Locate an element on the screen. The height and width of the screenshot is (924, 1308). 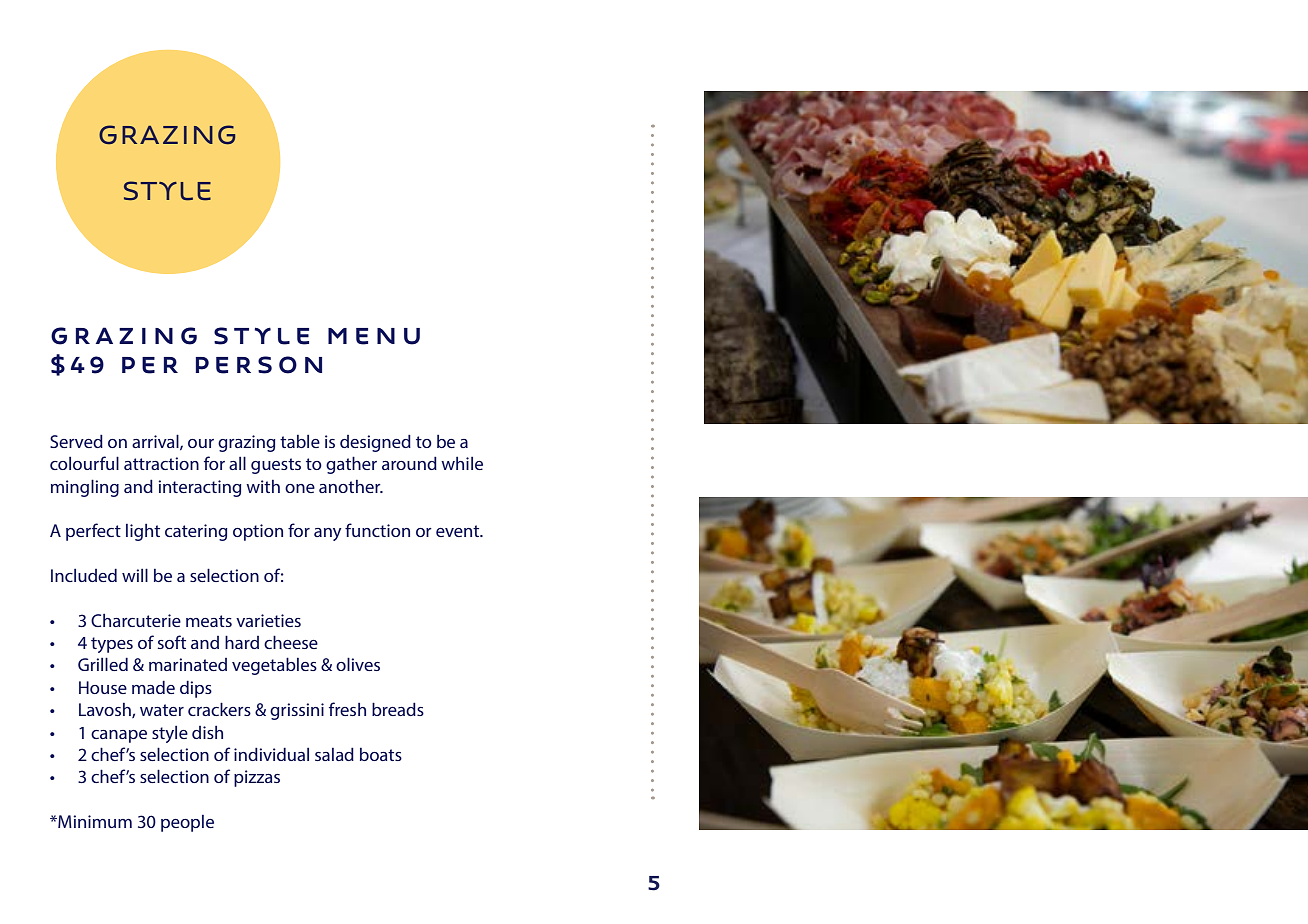
mingling is located at coordinates (85, 488).
